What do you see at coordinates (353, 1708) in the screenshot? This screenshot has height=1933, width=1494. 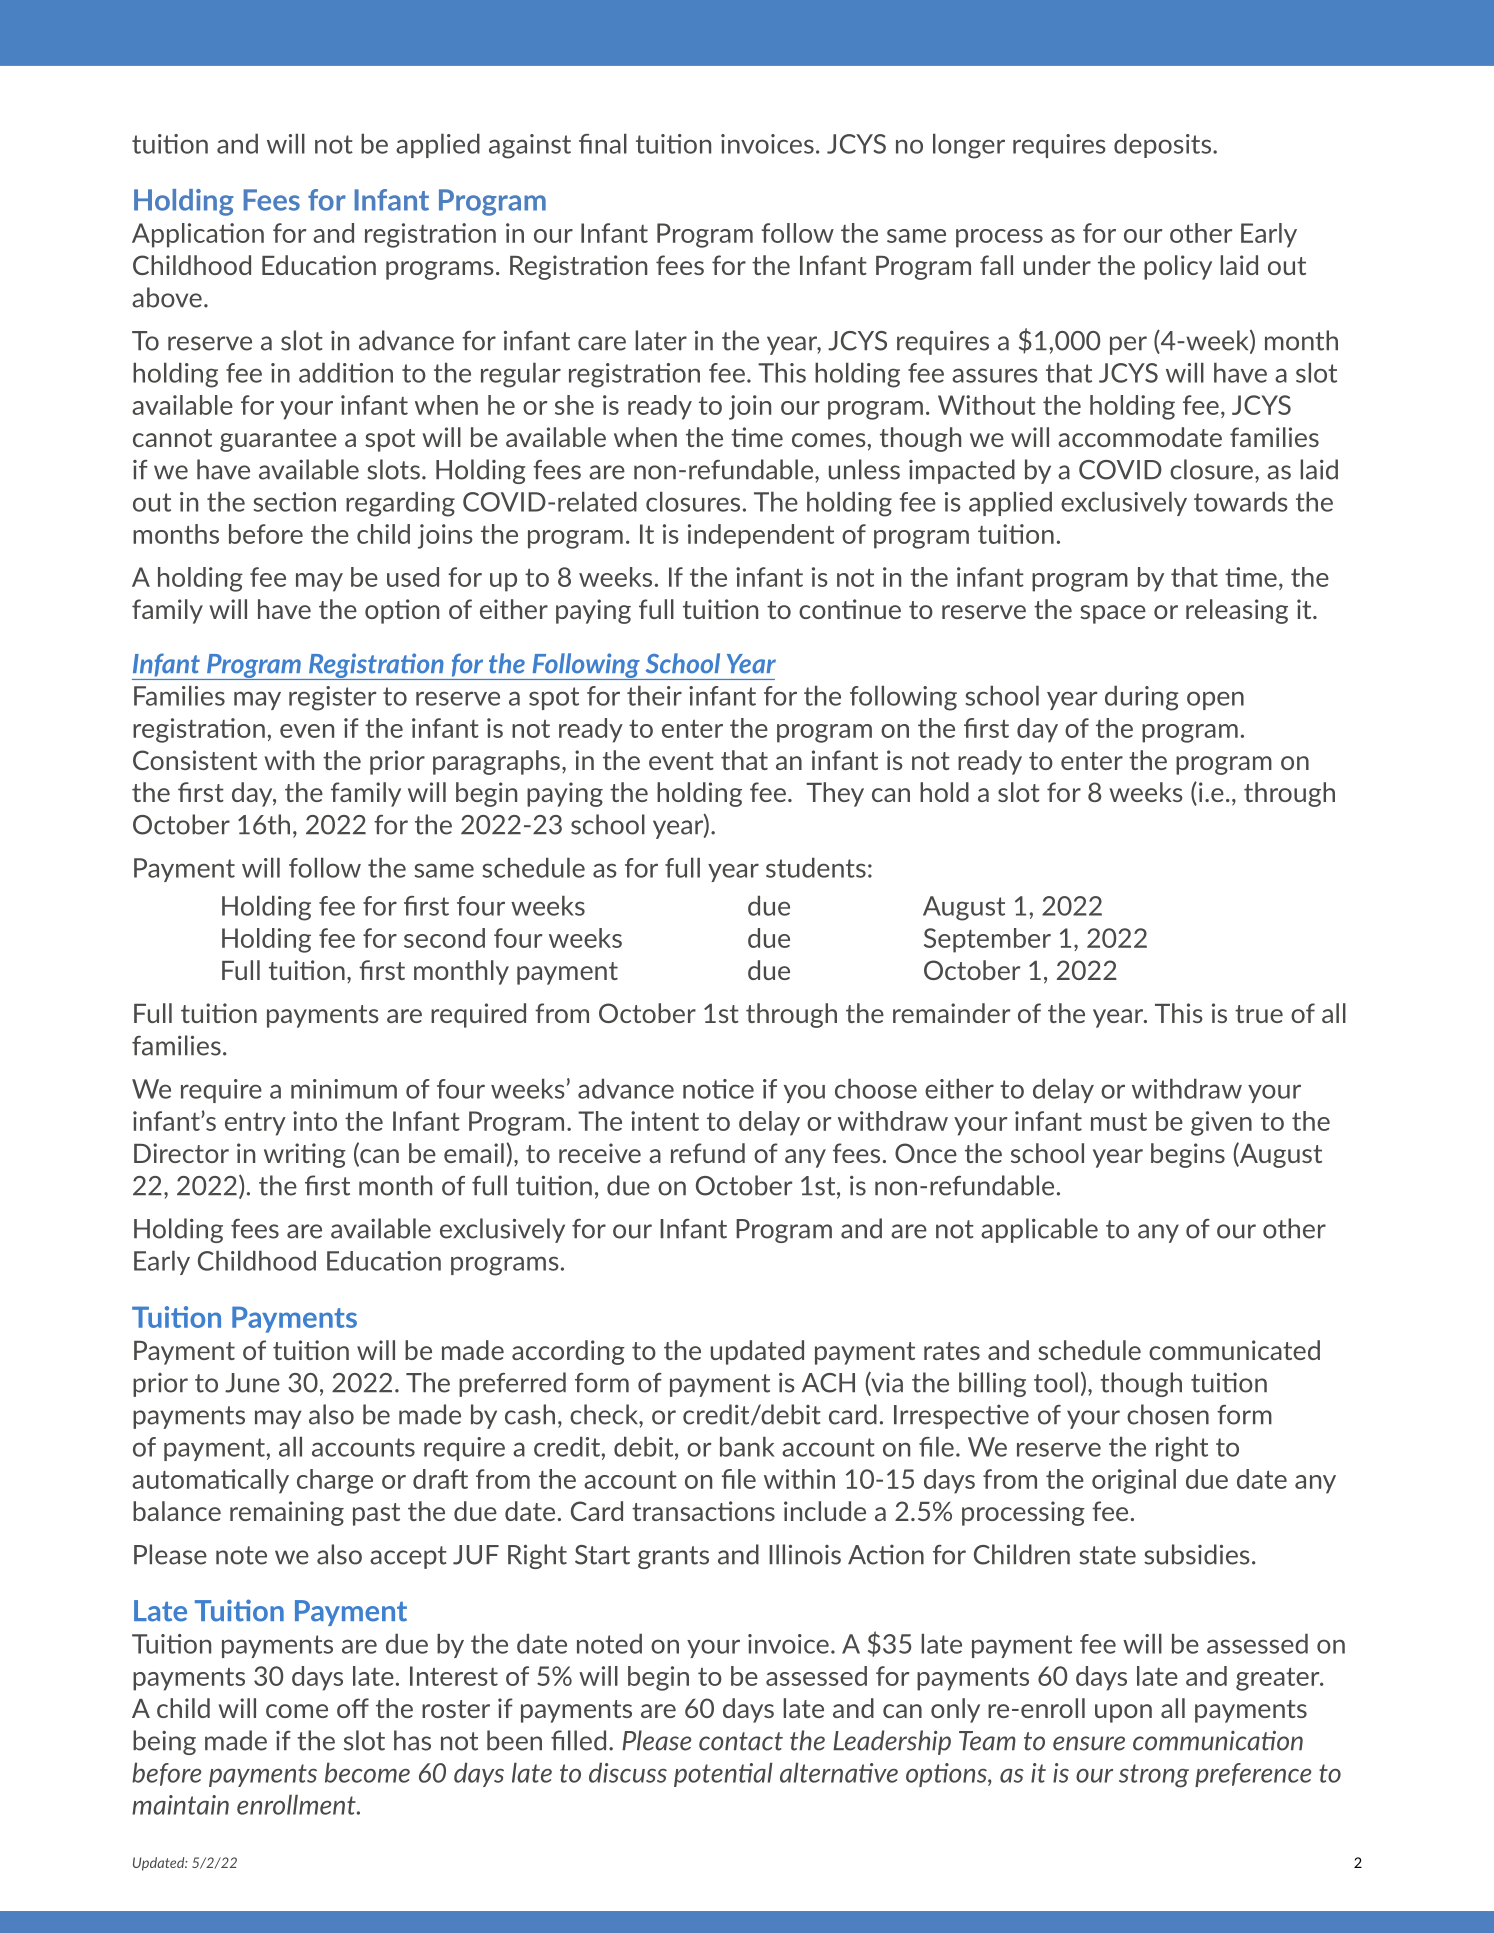 I see `off` at bounding box center [353, 1708].
